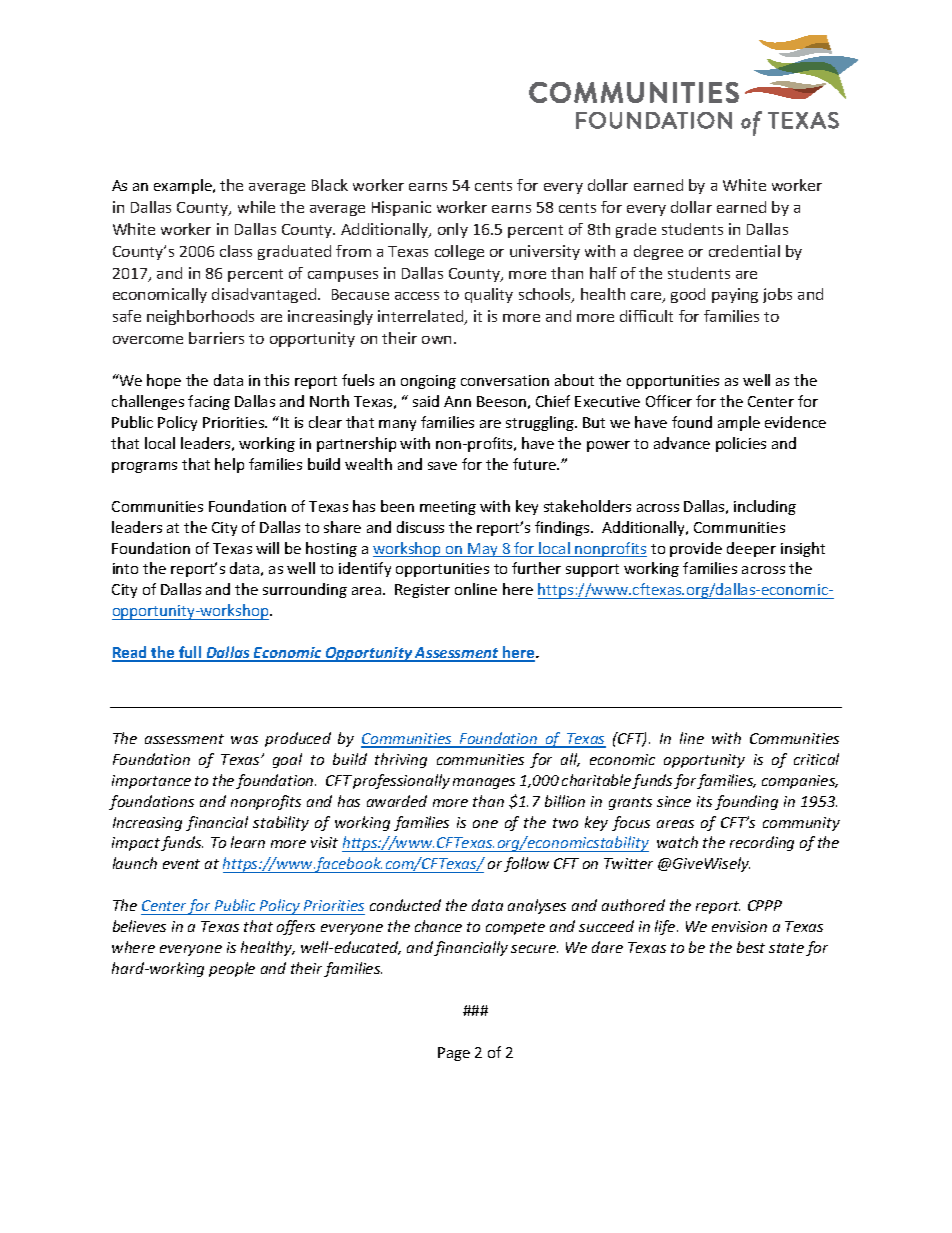 The height and width of the image is (1233, 952). Describe the element at coordinates (232, 969) in the image. I see `people` at that location.
